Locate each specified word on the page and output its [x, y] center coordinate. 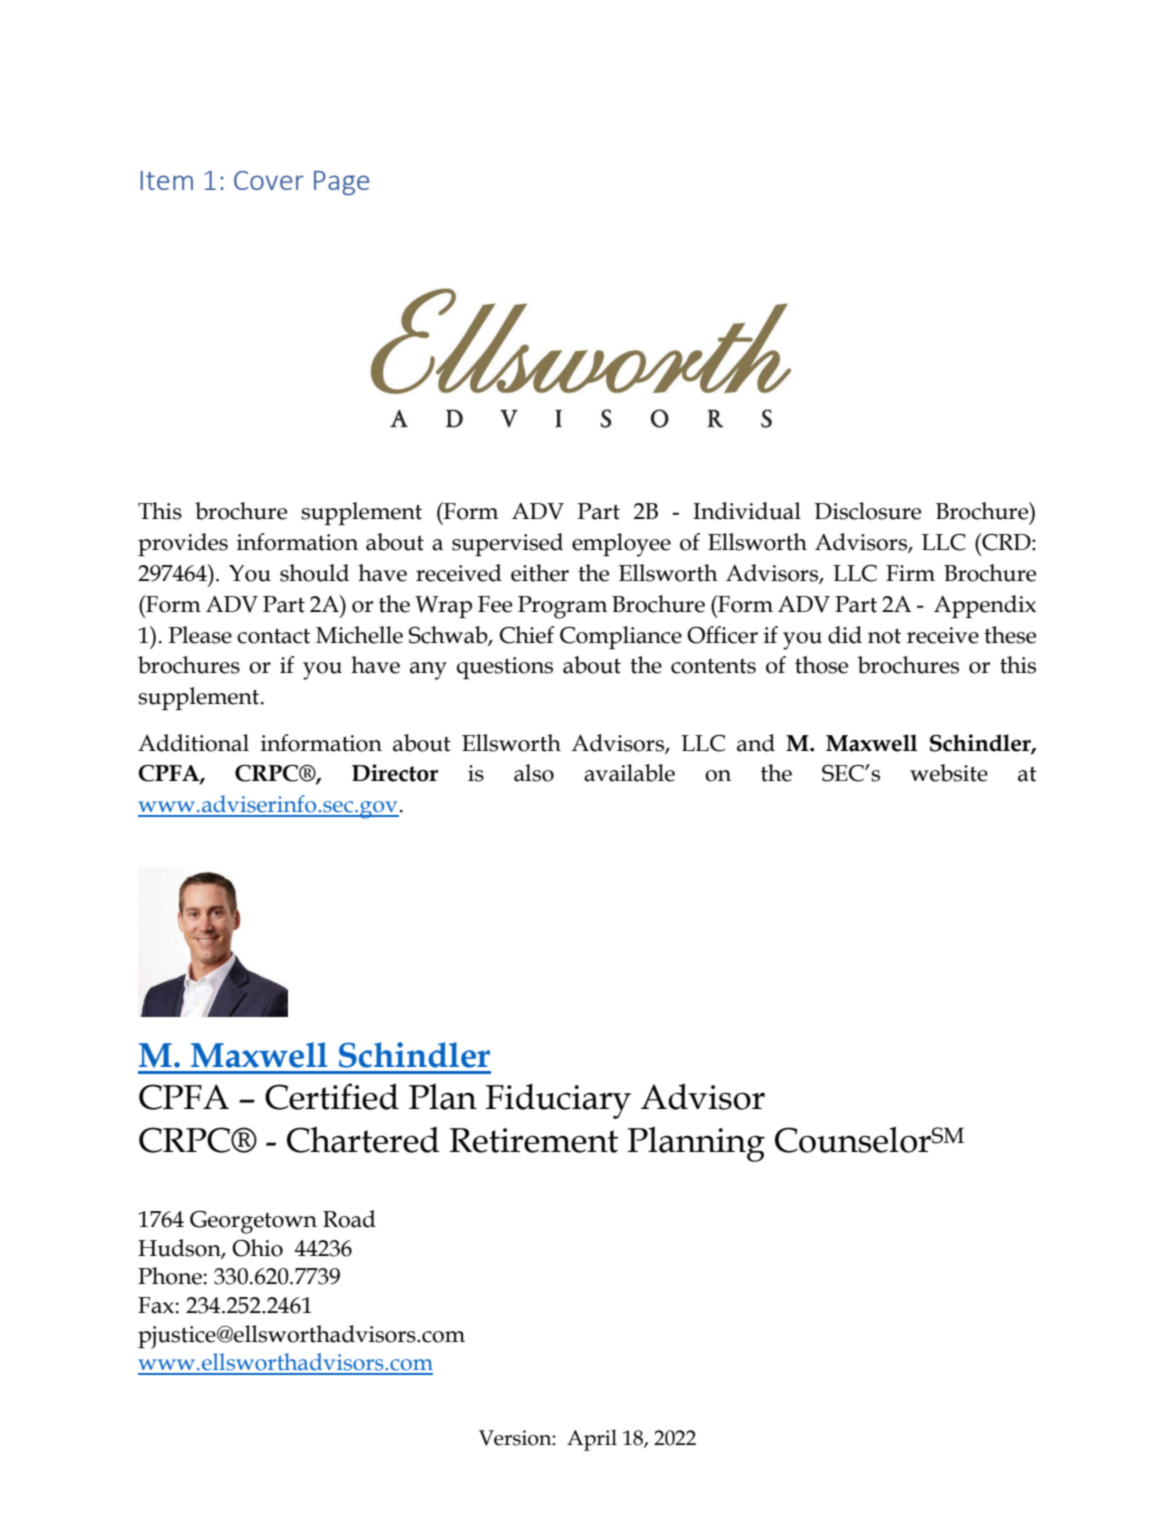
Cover [269, 180]
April [592, 1440]
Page [341, 183]
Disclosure [867, 511]
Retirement [534, 1140]
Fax [156, 1305]
